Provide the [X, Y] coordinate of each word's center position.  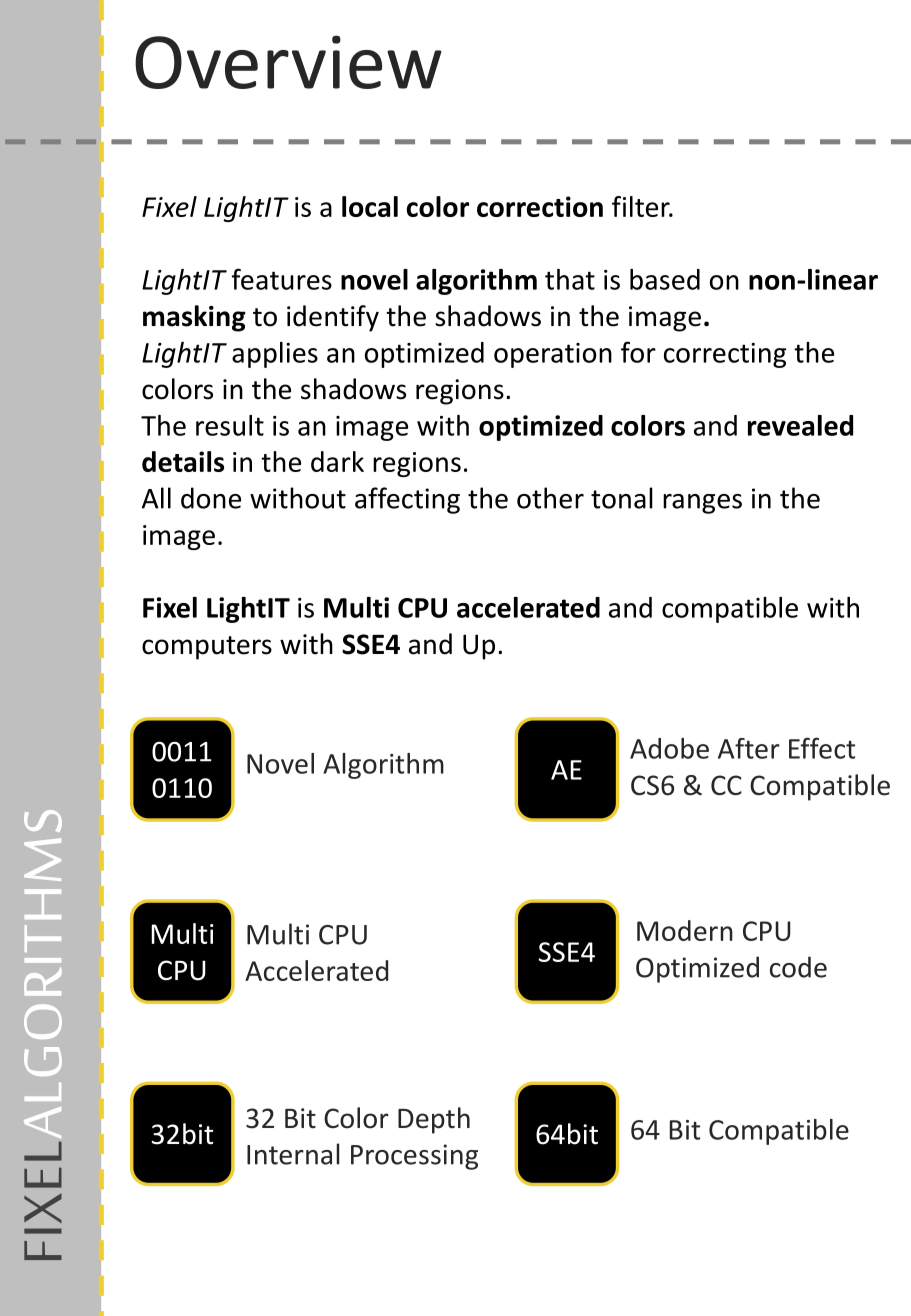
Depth [434, 1120]
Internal [293, 1154]
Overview [288, 62]
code [798, 967]
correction [540, 206]
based [665, 279]
